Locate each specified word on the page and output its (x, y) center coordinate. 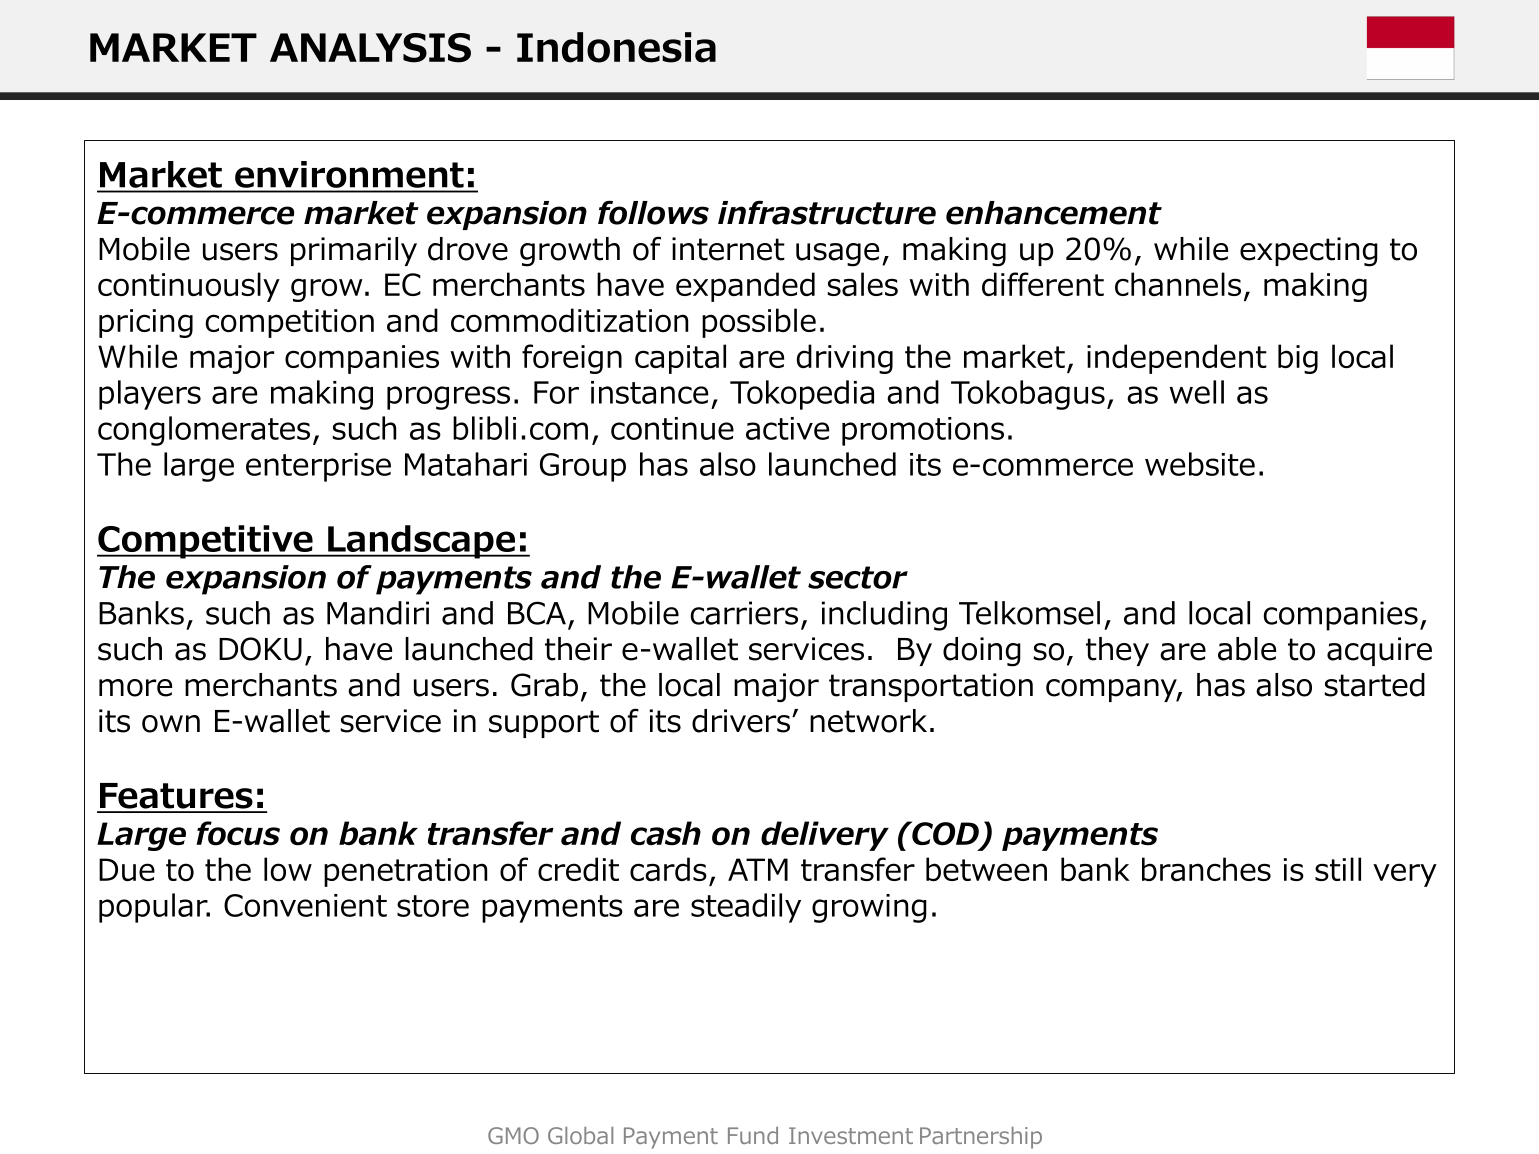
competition (289, 323)
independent (1177, 359)
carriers (744, 613)
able (1247, 649)
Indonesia (616, 47)
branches (1206, 869)
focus (238, 833)
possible (759, 323)
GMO (513, 1135)
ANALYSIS (370, 48)
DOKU (260, 649)
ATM (758, 869)
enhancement (1054, 213)
